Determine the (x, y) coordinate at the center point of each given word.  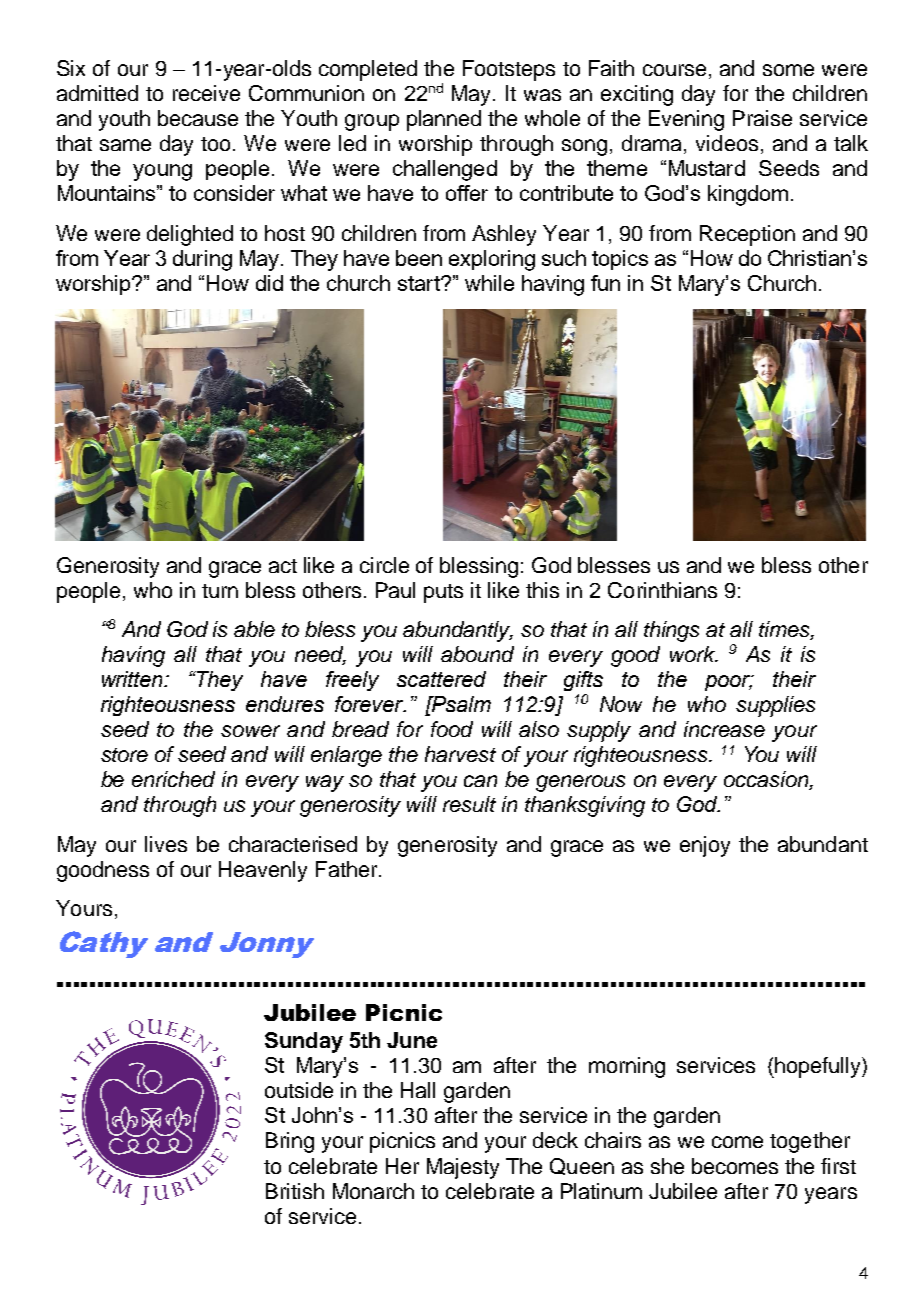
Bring (290, 1142)
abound (477, 654)
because (198, 118)
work (693, 654)
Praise (762, 118)
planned (444, 120)
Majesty (463, 1168)
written (134, 679)
